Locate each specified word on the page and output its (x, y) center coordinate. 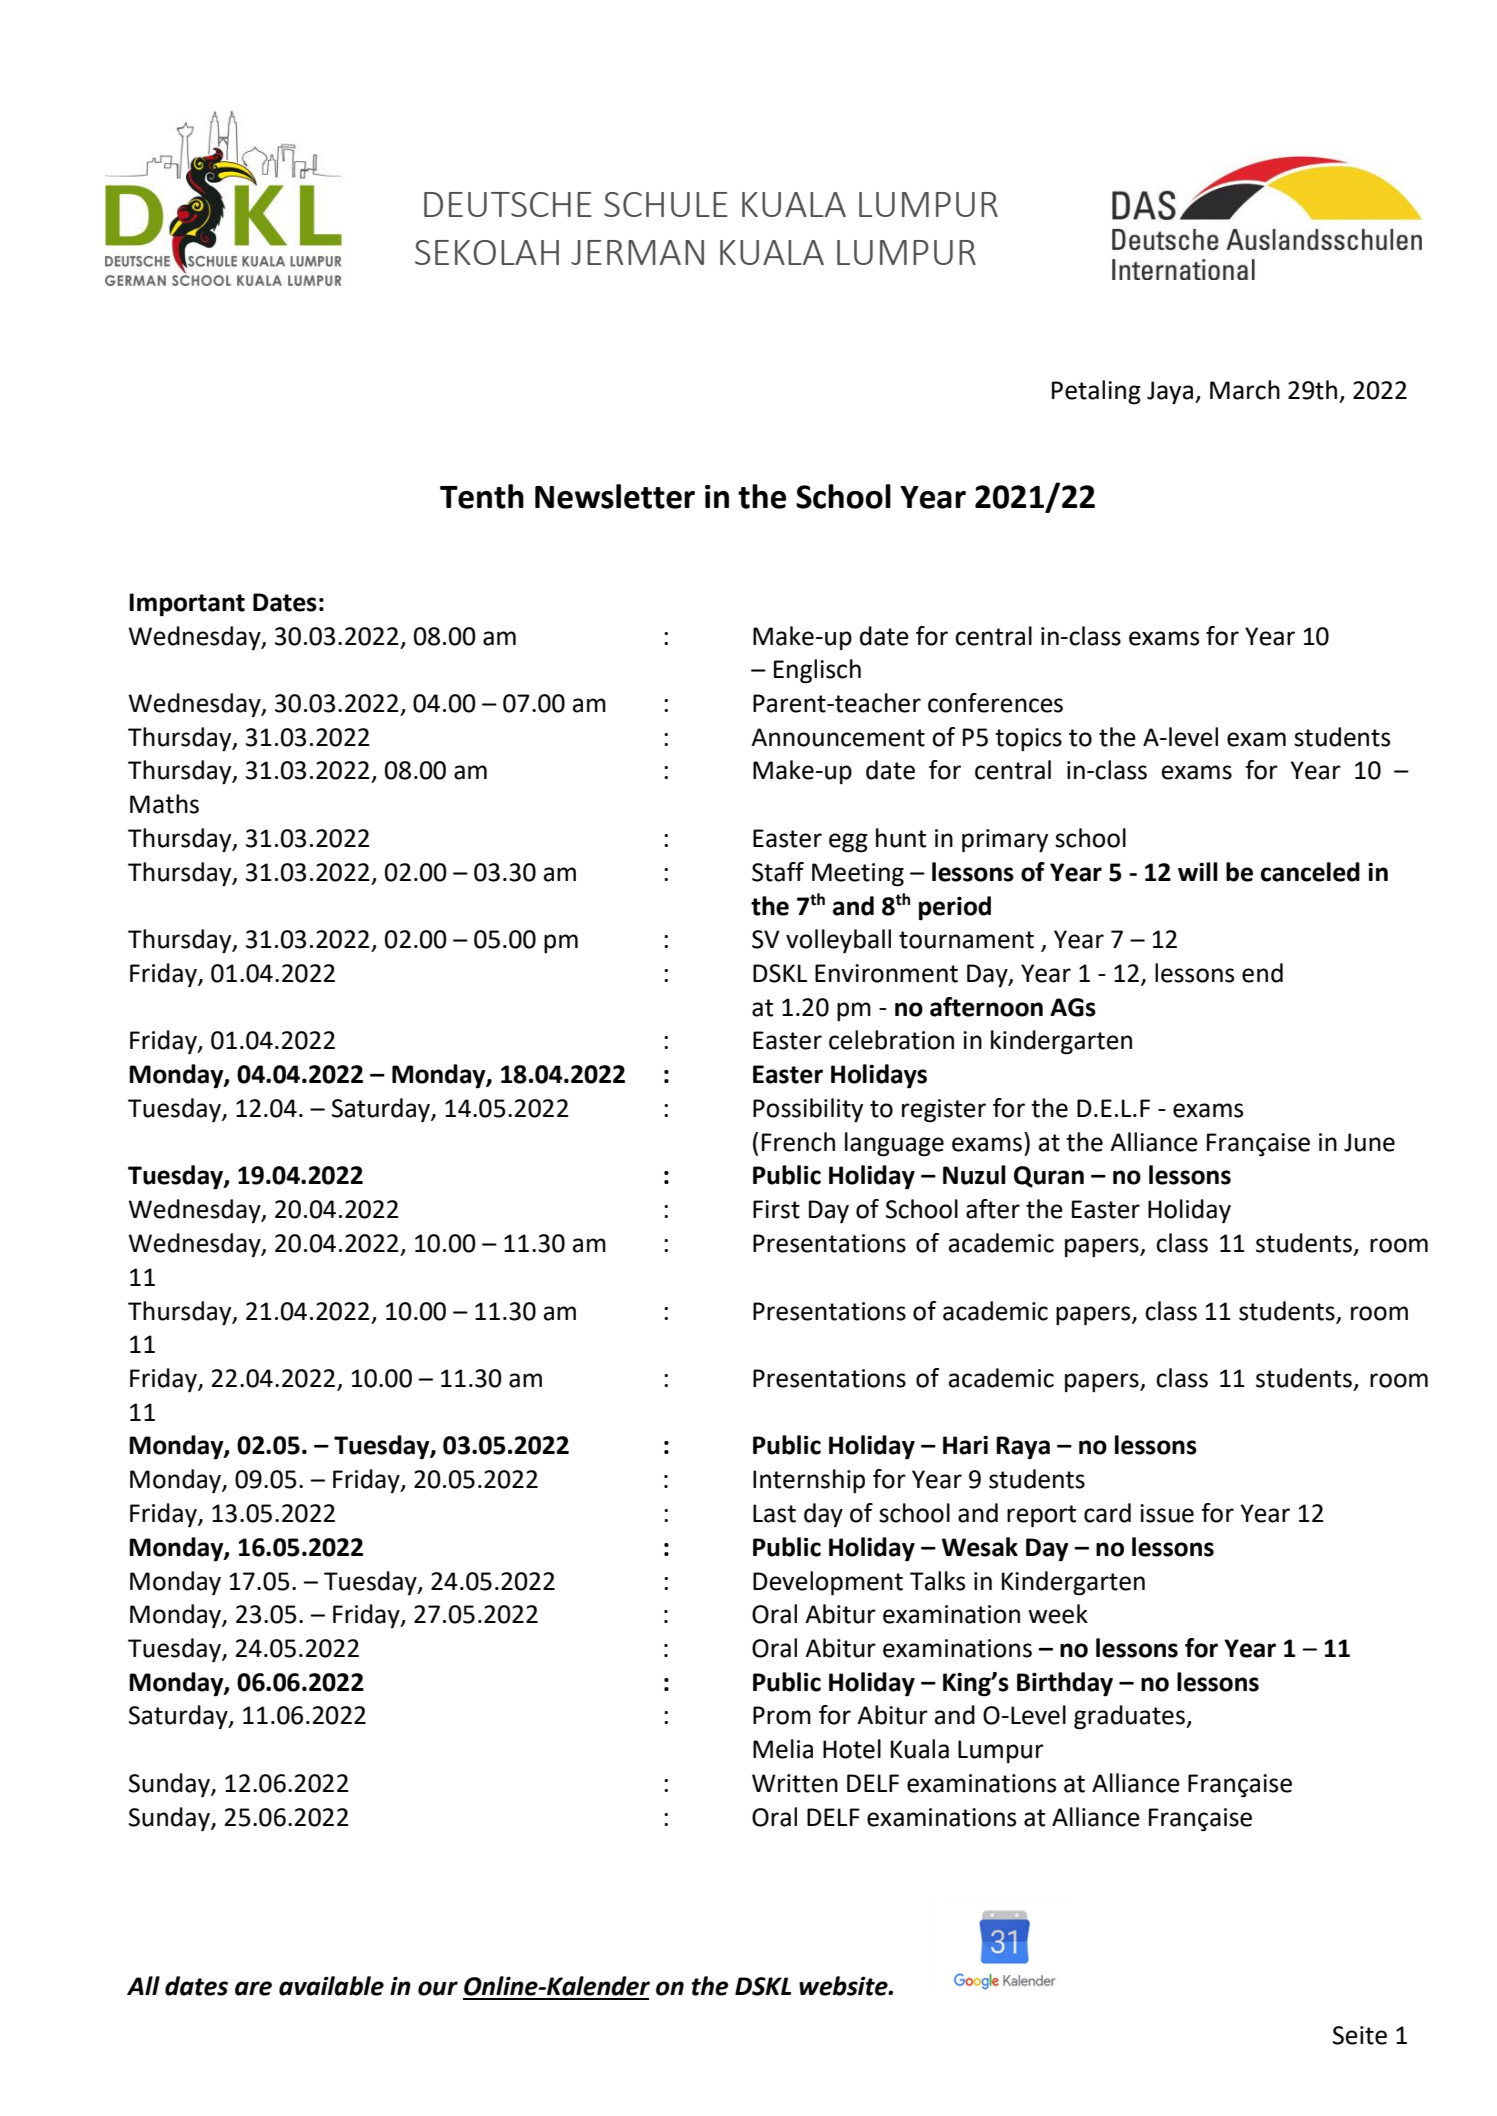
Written (795, 1783)
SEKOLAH (487, 252)
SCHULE (666, 204)
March (1245, 390)
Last (774, 1513)
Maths (164, 804)
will (1198, 871)
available (331, 1986)
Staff (778, 872)
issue (1167, 1513)
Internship (809, 1481)
